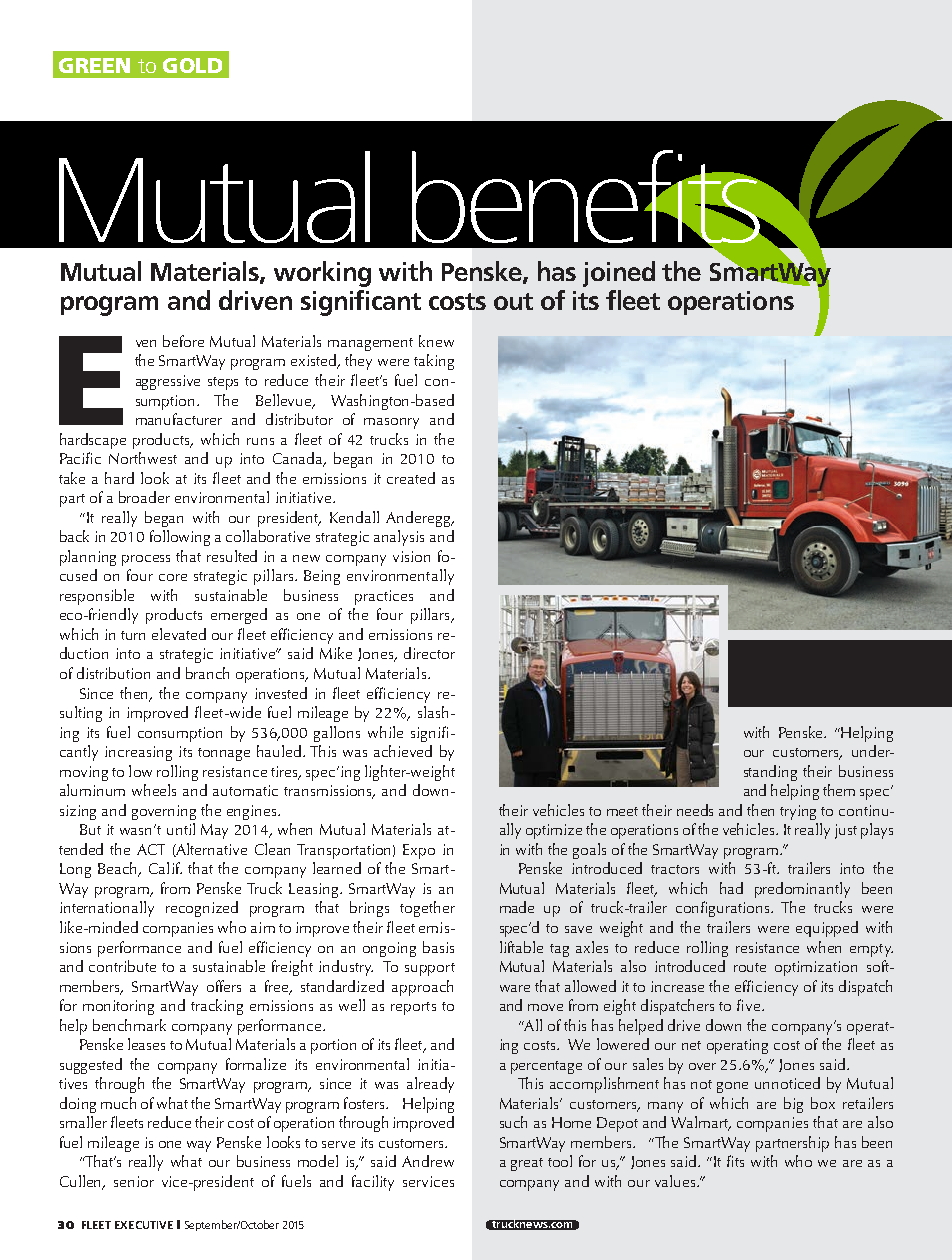 Image resolution: width=952 pixels, height=1260 pixels. I want to click on taking, so click(434, 362).
